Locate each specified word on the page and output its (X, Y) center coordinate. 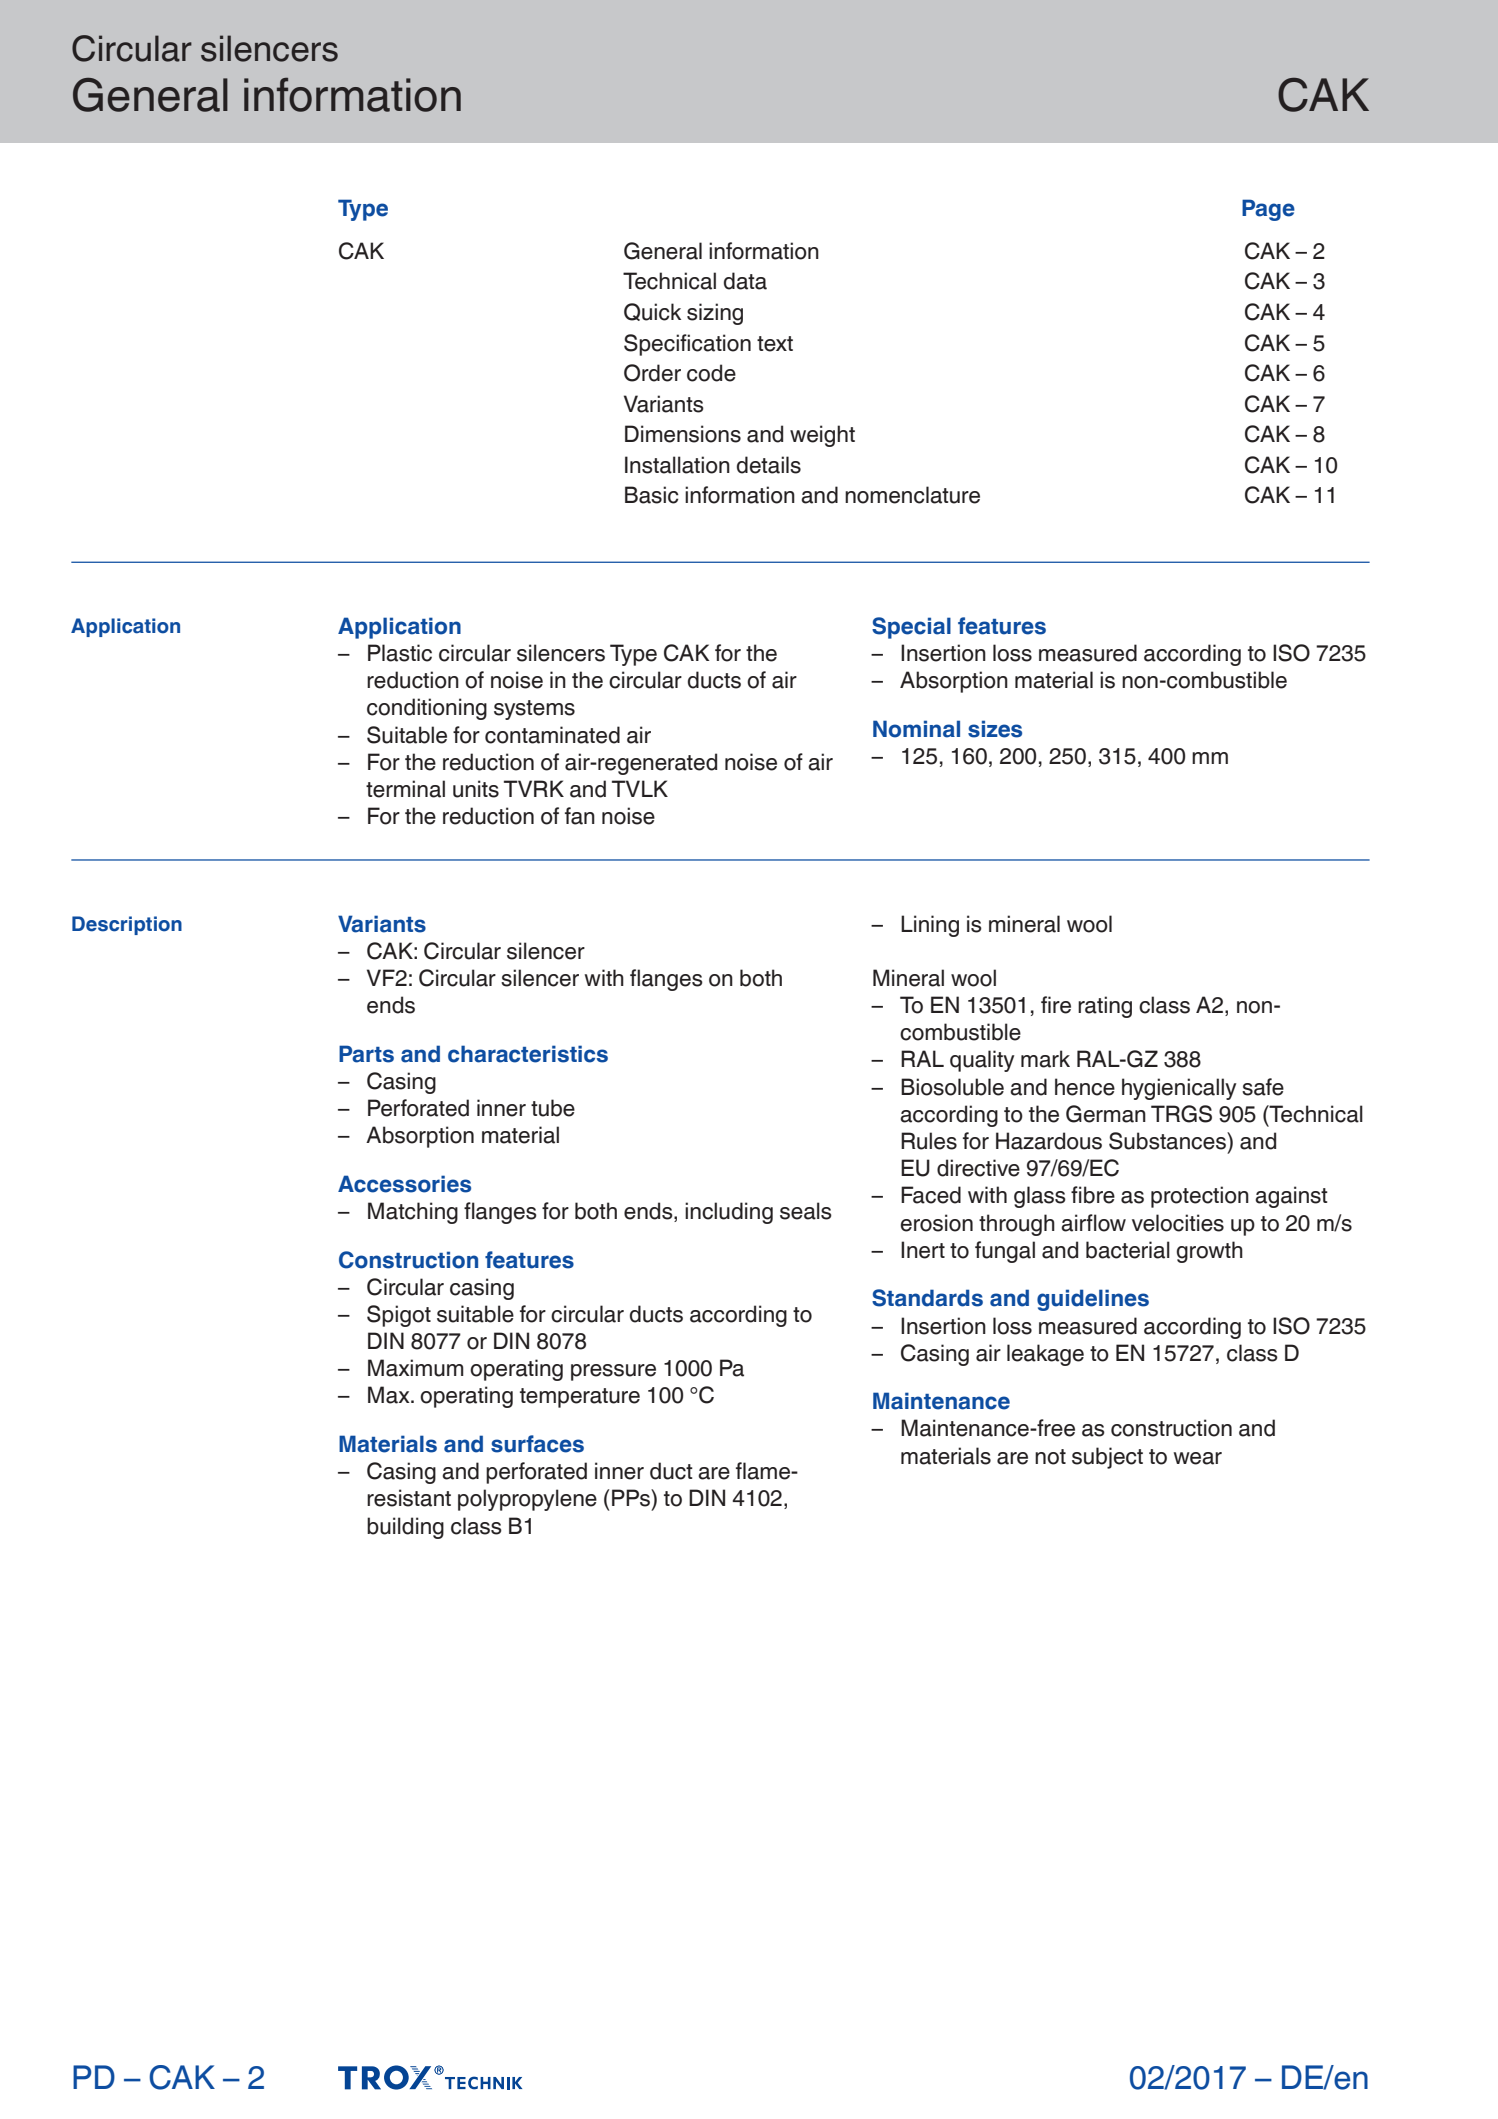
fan (580, 816)
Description (127, 925)
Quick (652, 312)
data (745, 281)
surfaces (537, 1444)
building (405, 1528)
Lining (930, 926)
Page (1268, 210)
